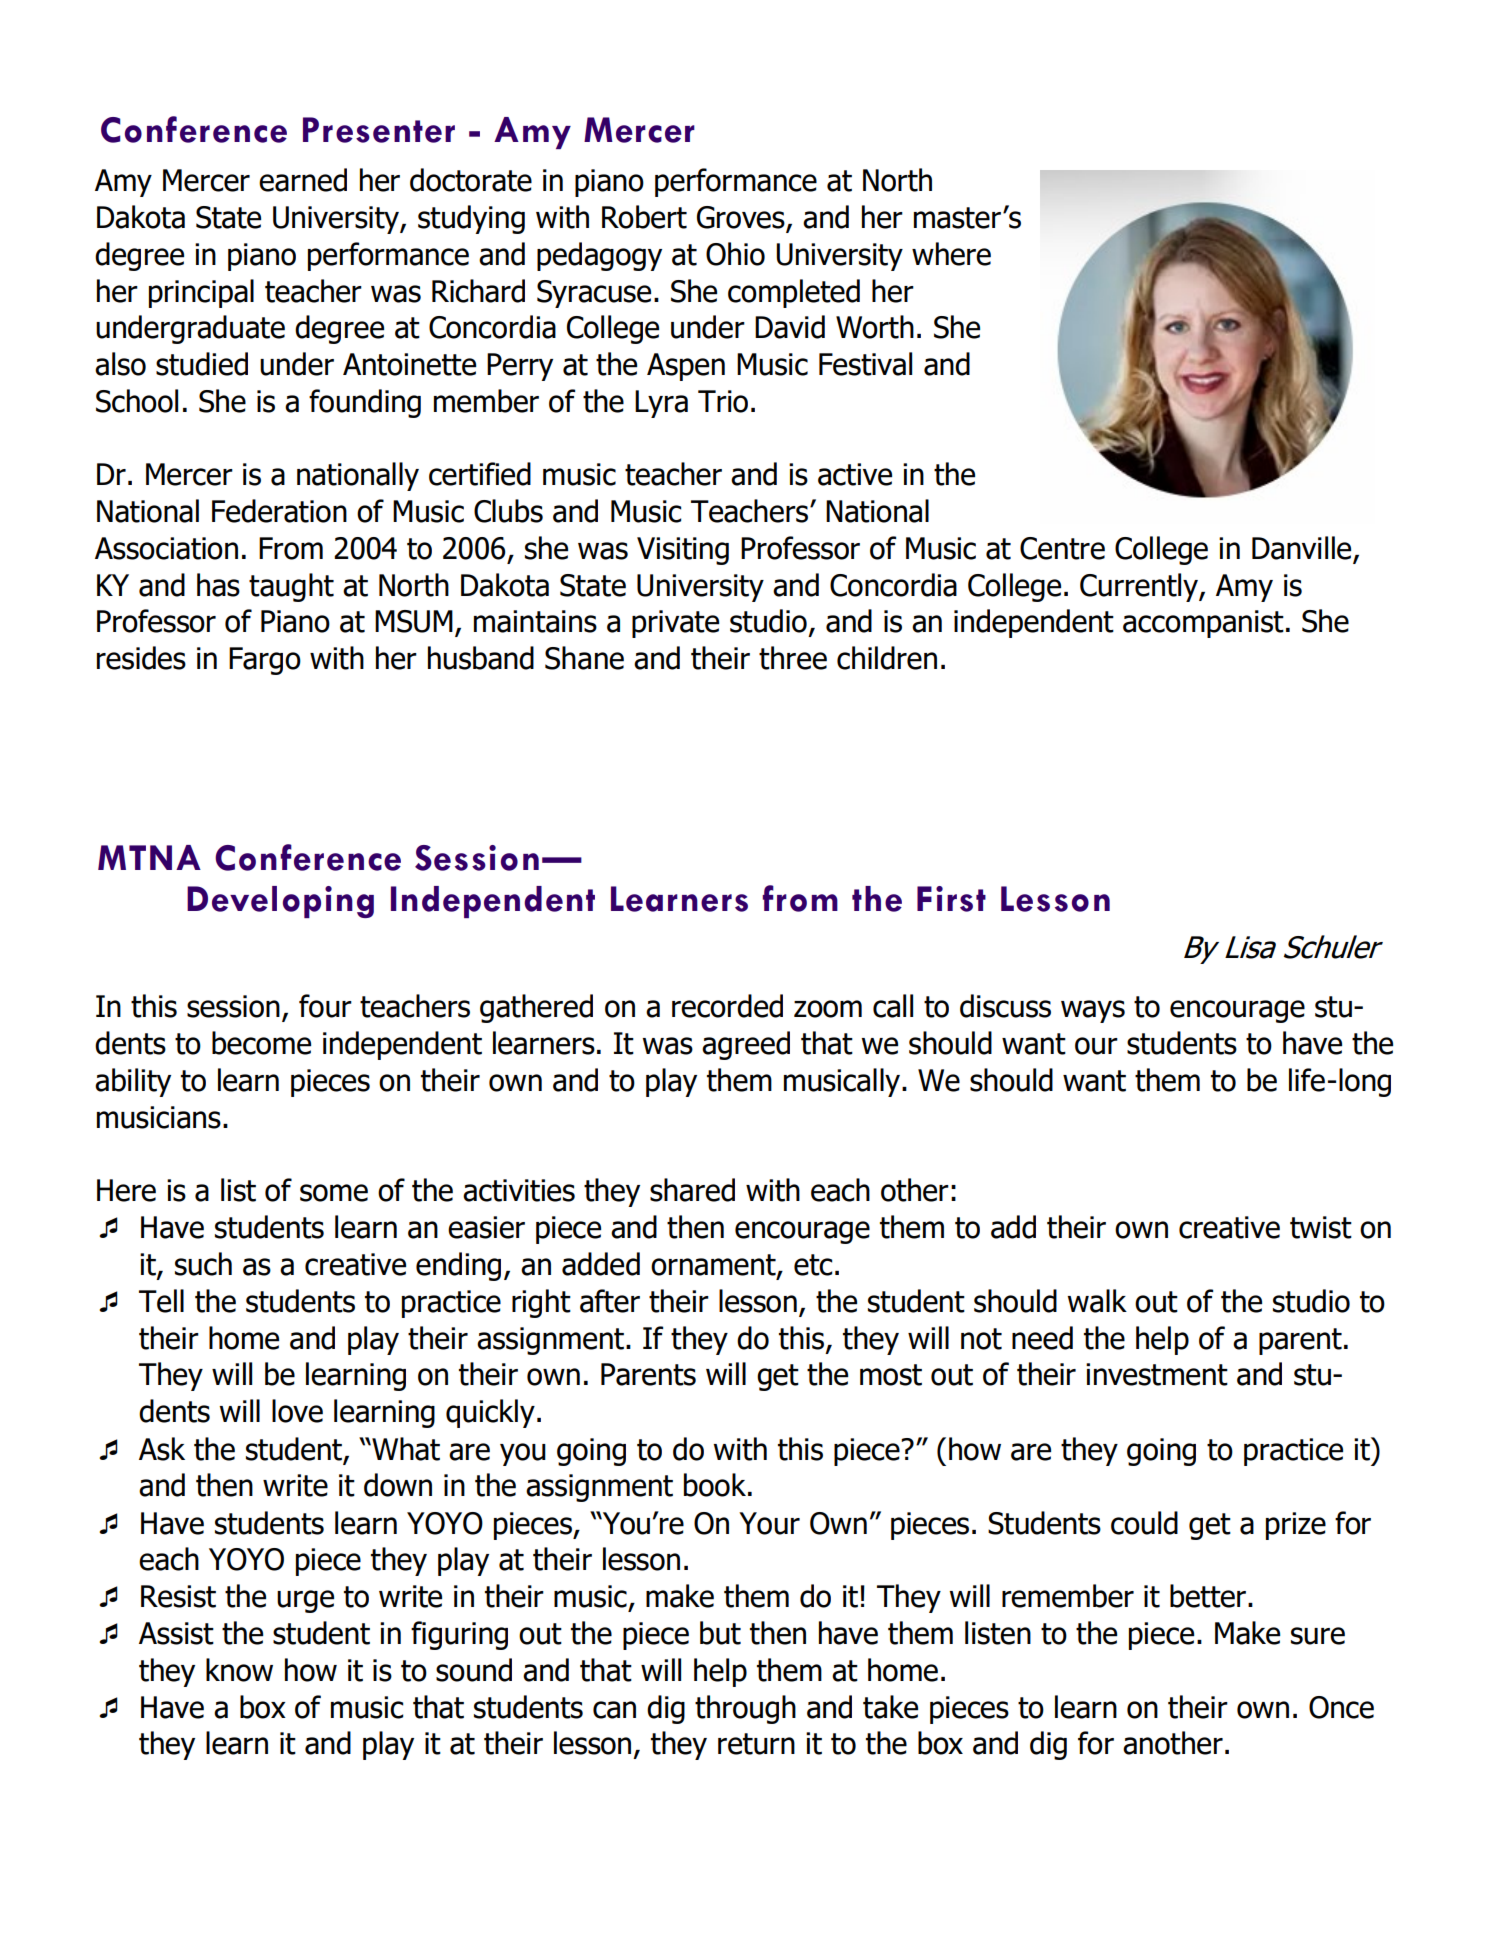 This screenshot has height=1941, width=1500. What do you see at coordinates (875, 327) in the screenshot?
I see `Worth` at bounding box center [875, 327].
